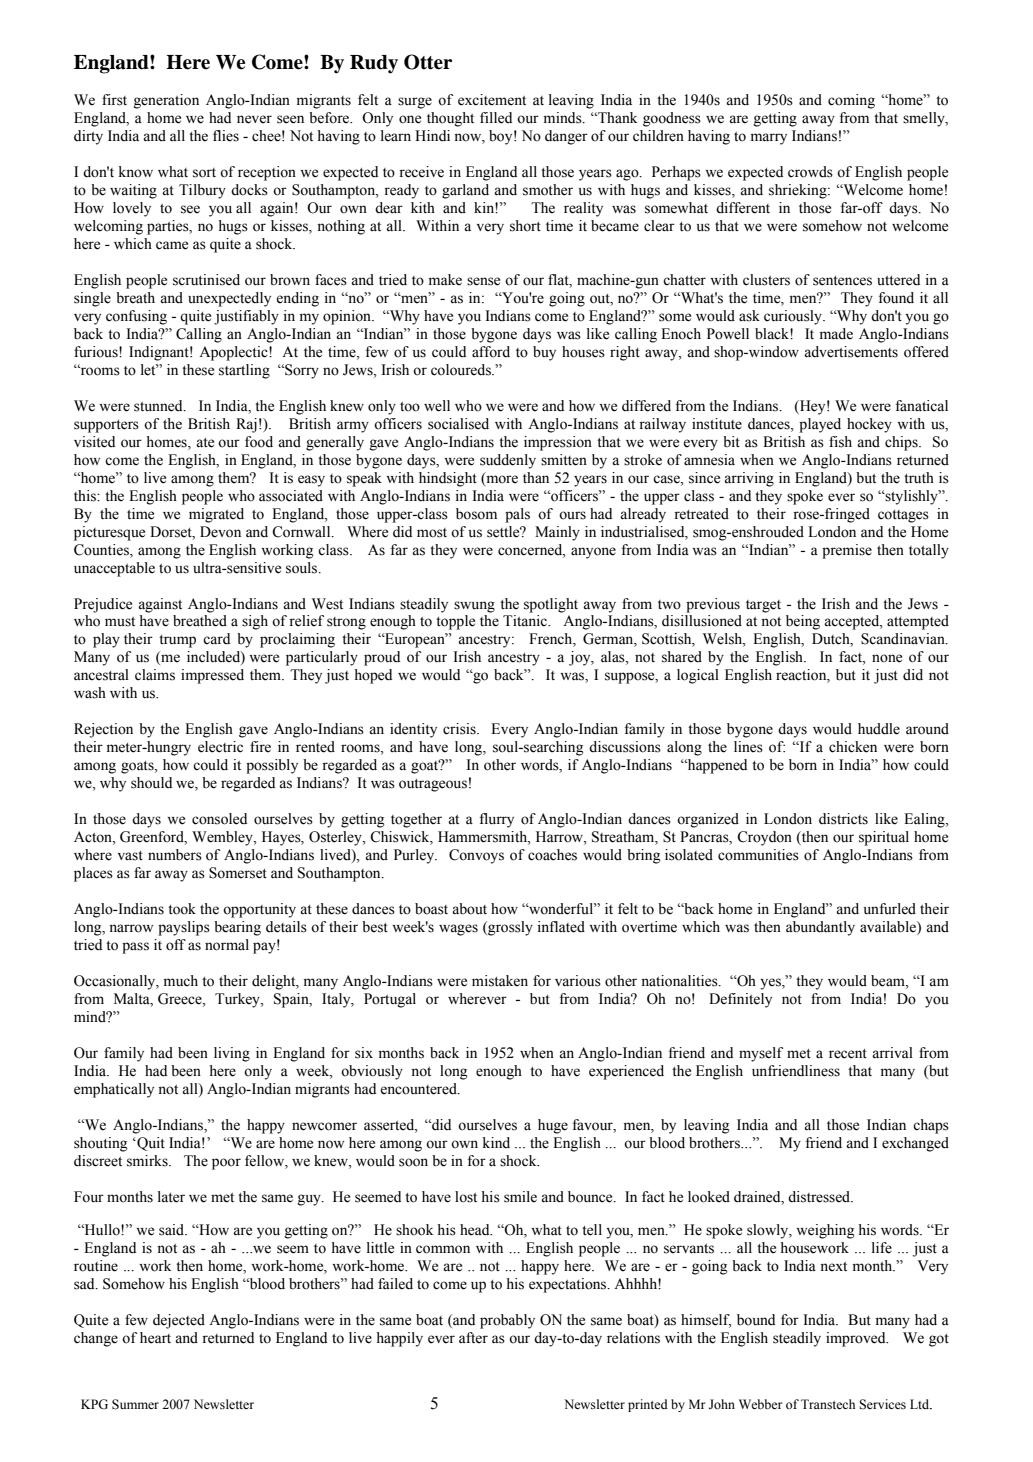 The width and height of the document is (1033, 1462). What do you see at coordinates (216, 515) in the document?
I see `migrated` at bounding box center [216, 515].
